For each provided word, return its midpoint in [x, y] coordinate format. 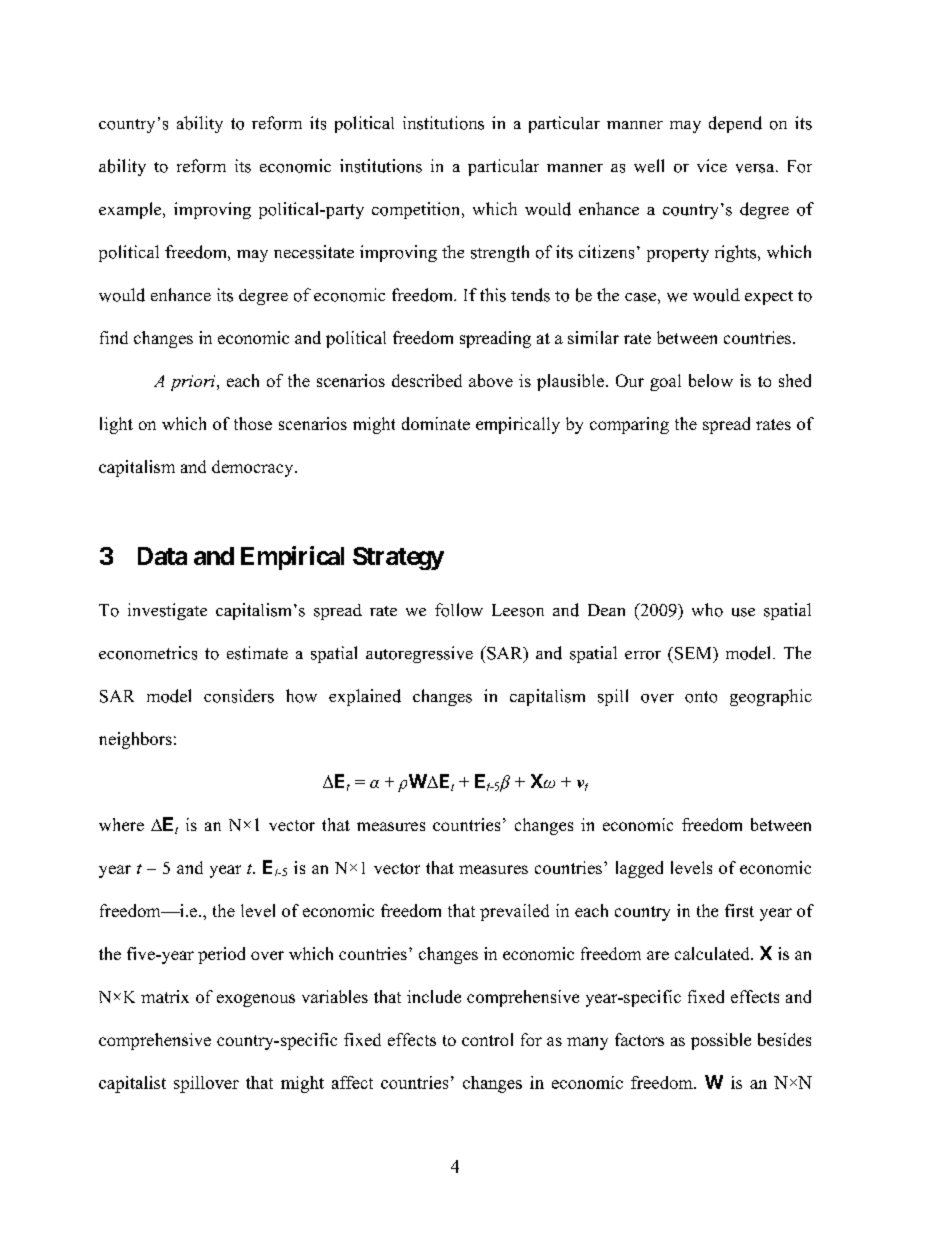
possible [721, 1041]
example [131, 210]
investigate [167, 611]
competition [417, 210]
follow [459, 610]
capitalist [132, 1084]
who [707, 610]
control [487, 1039]
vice [712, 165]
